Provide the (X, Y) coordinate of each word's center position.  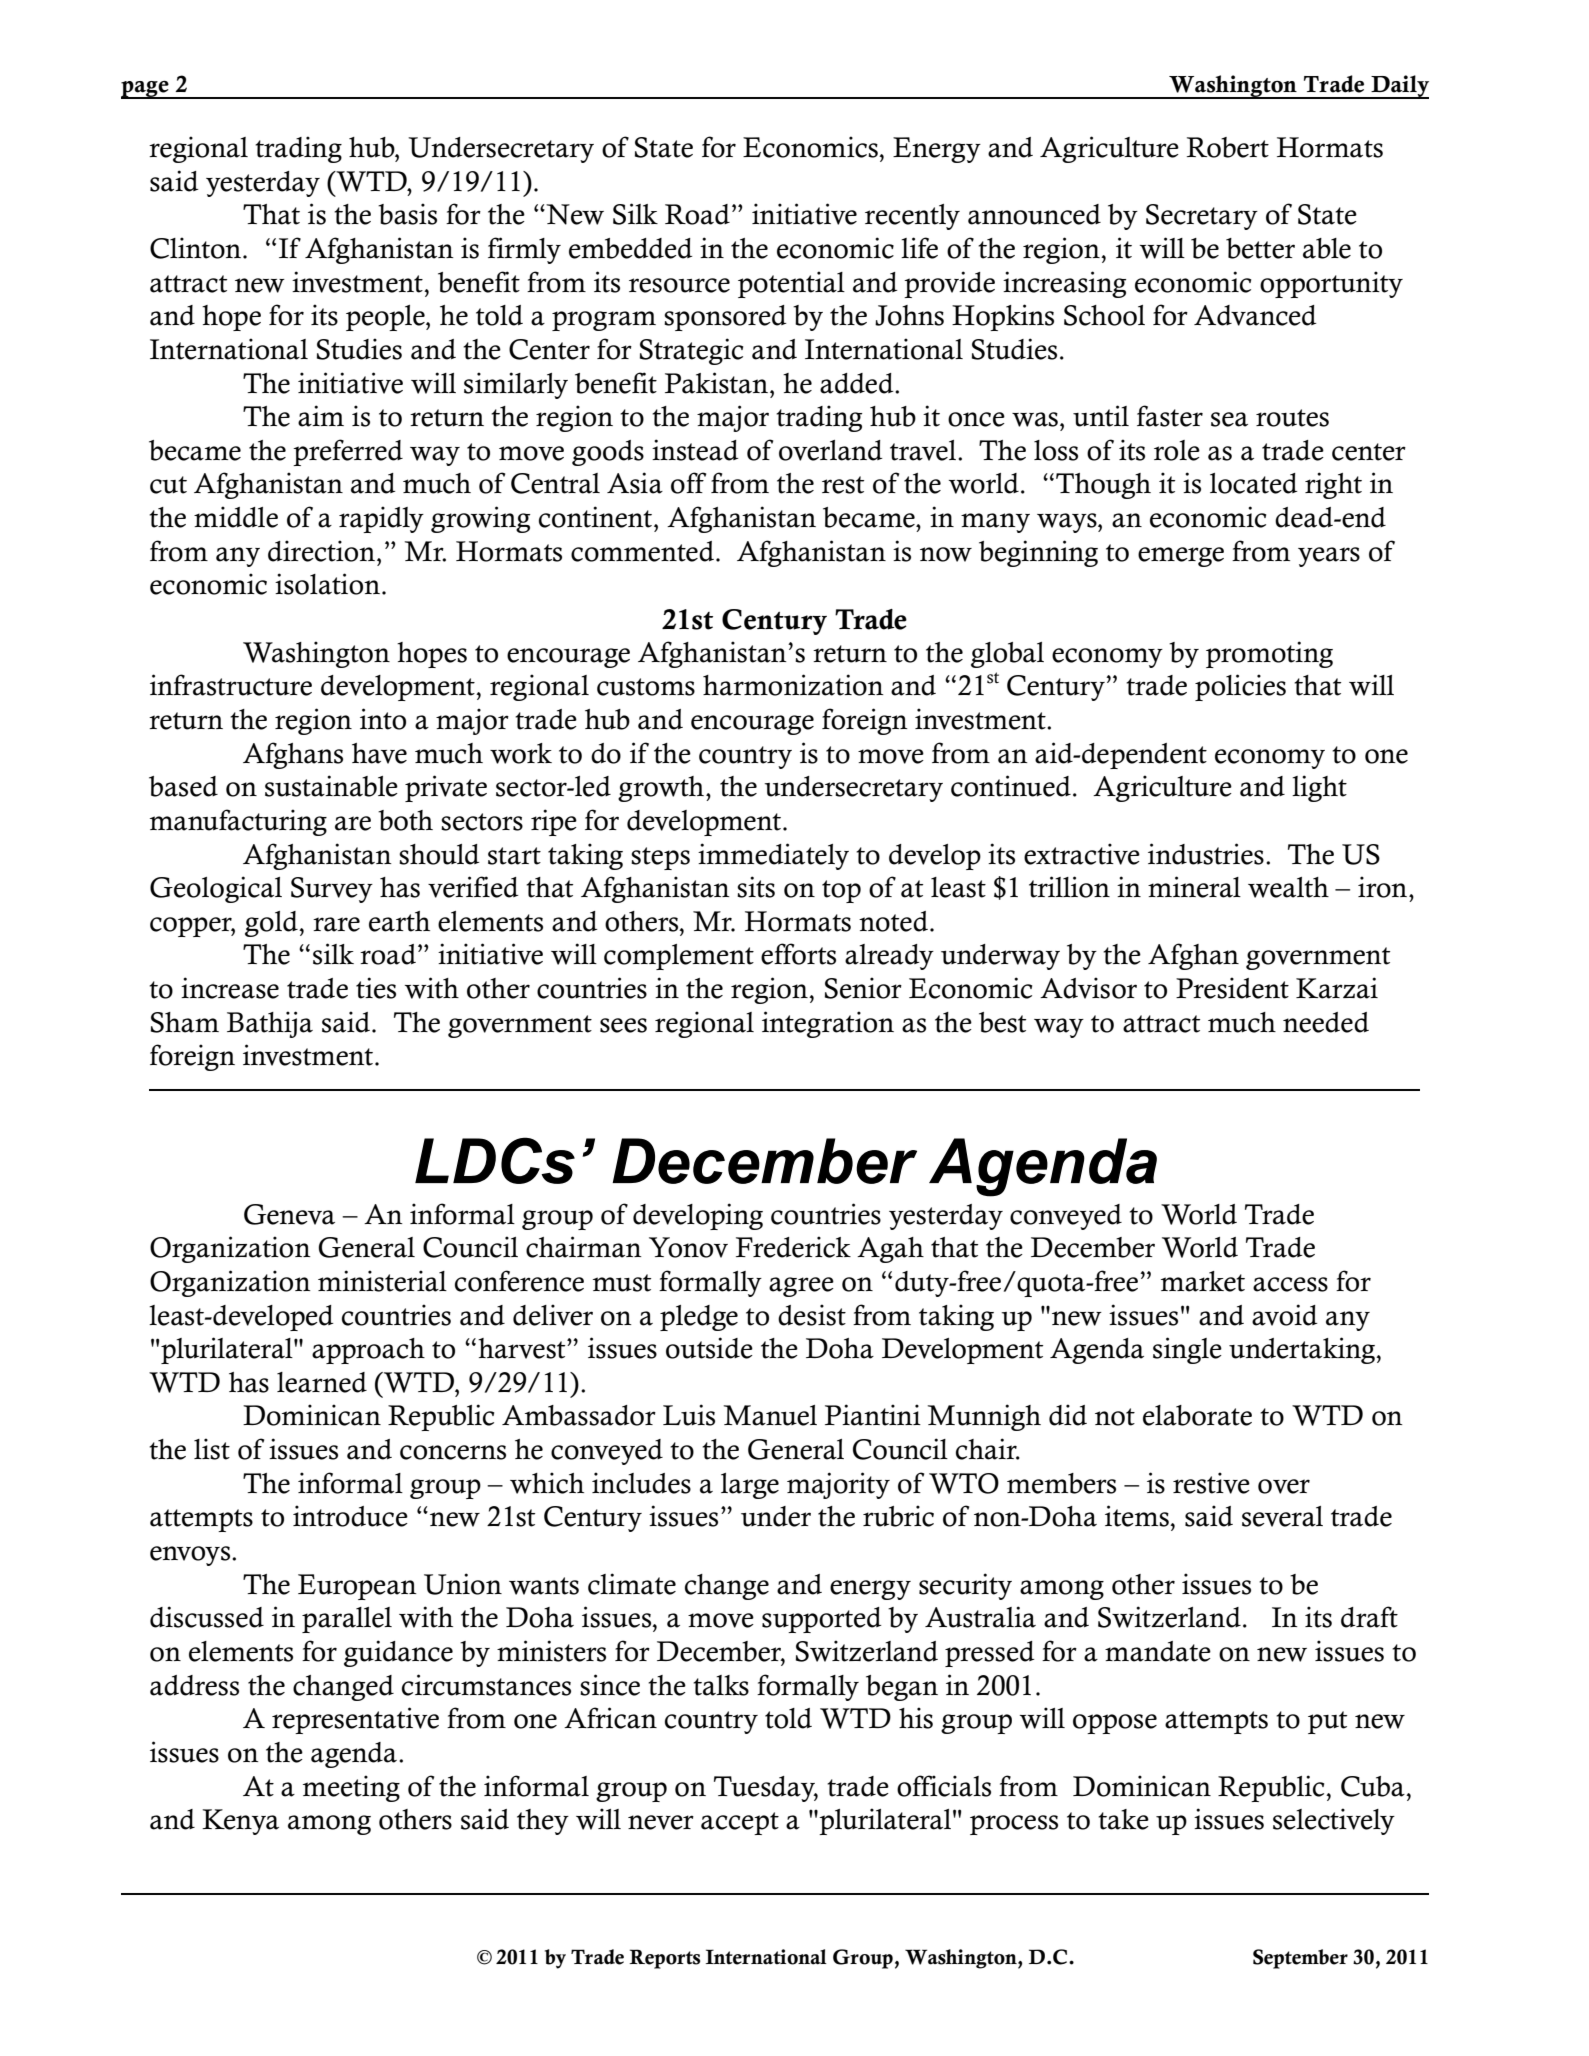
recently (912, 217)
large (750, 1486)
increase (230, 988)
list (212, 1449)
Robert (1228, 147)
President (1232, 988)
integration (828, 1024)
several (1282, 1516)
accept (740, 1823)
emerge (1181, 557)
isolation (327, 584)
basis (407, 214)
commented (642, 551)
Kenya (240, 1822)
